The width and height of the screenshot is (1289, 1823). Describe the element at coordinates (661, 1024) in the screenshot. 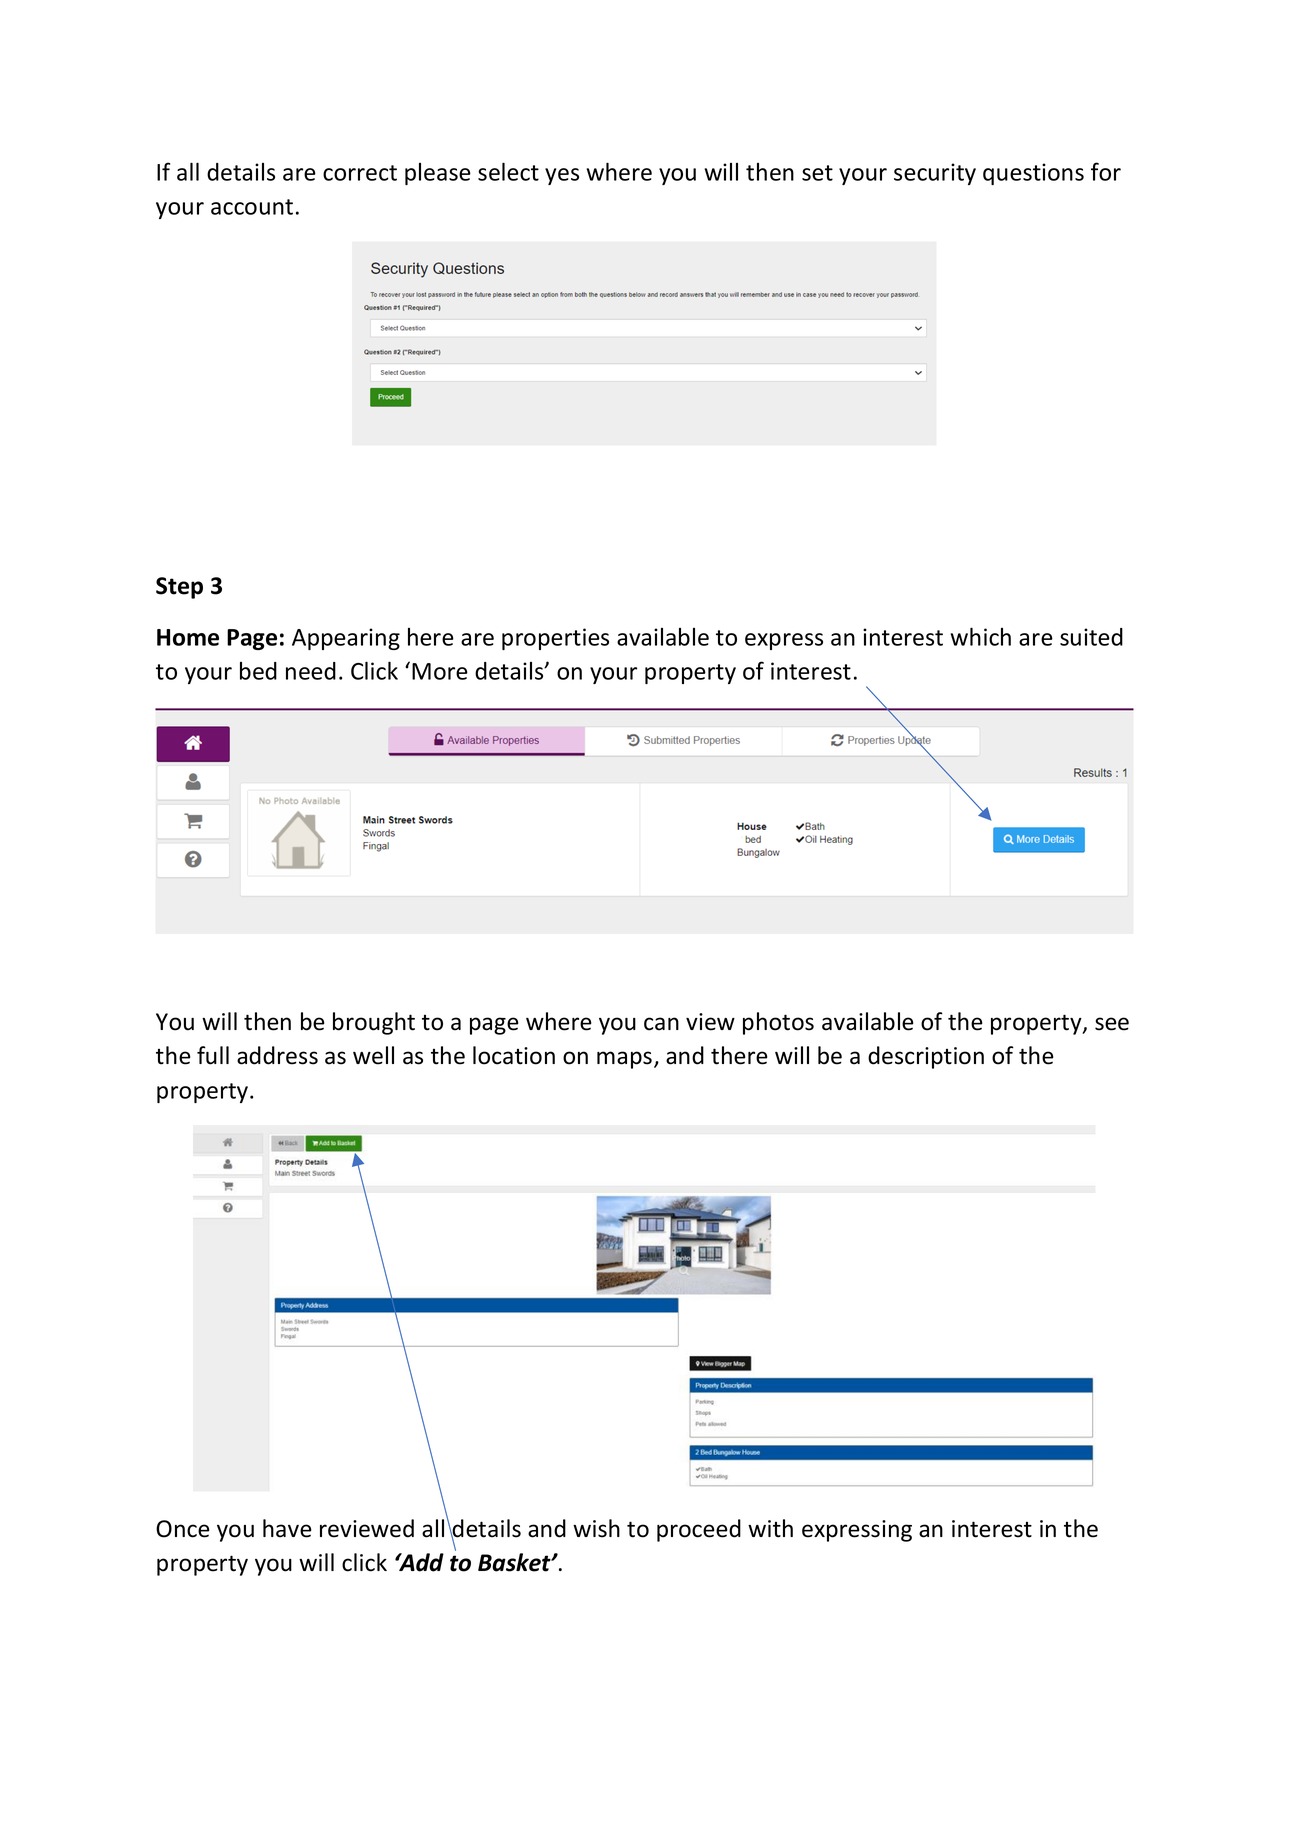

I see `can` at that location.
